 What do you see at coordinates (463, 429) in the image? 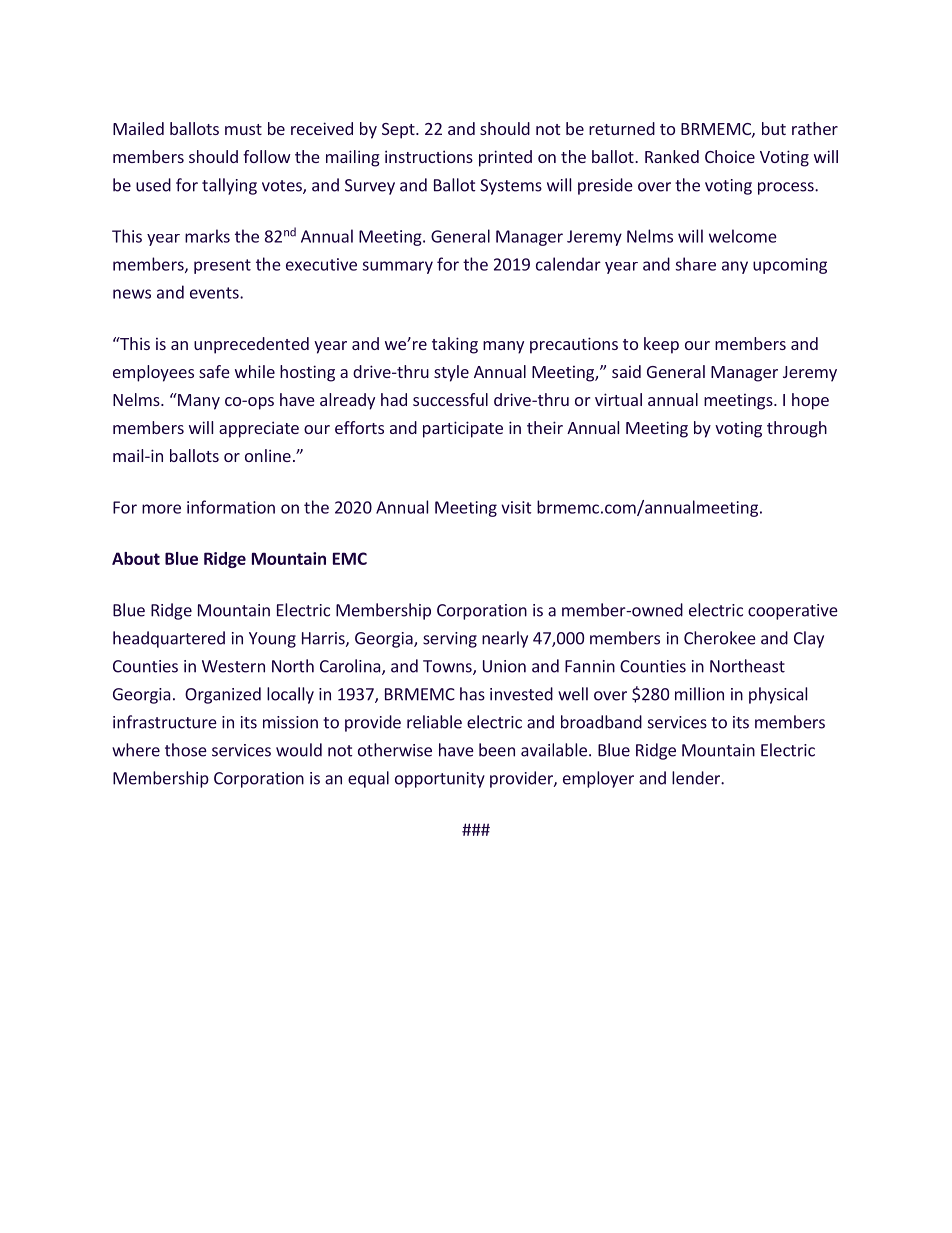
I see `participate` at bounding box center [463, 429].
